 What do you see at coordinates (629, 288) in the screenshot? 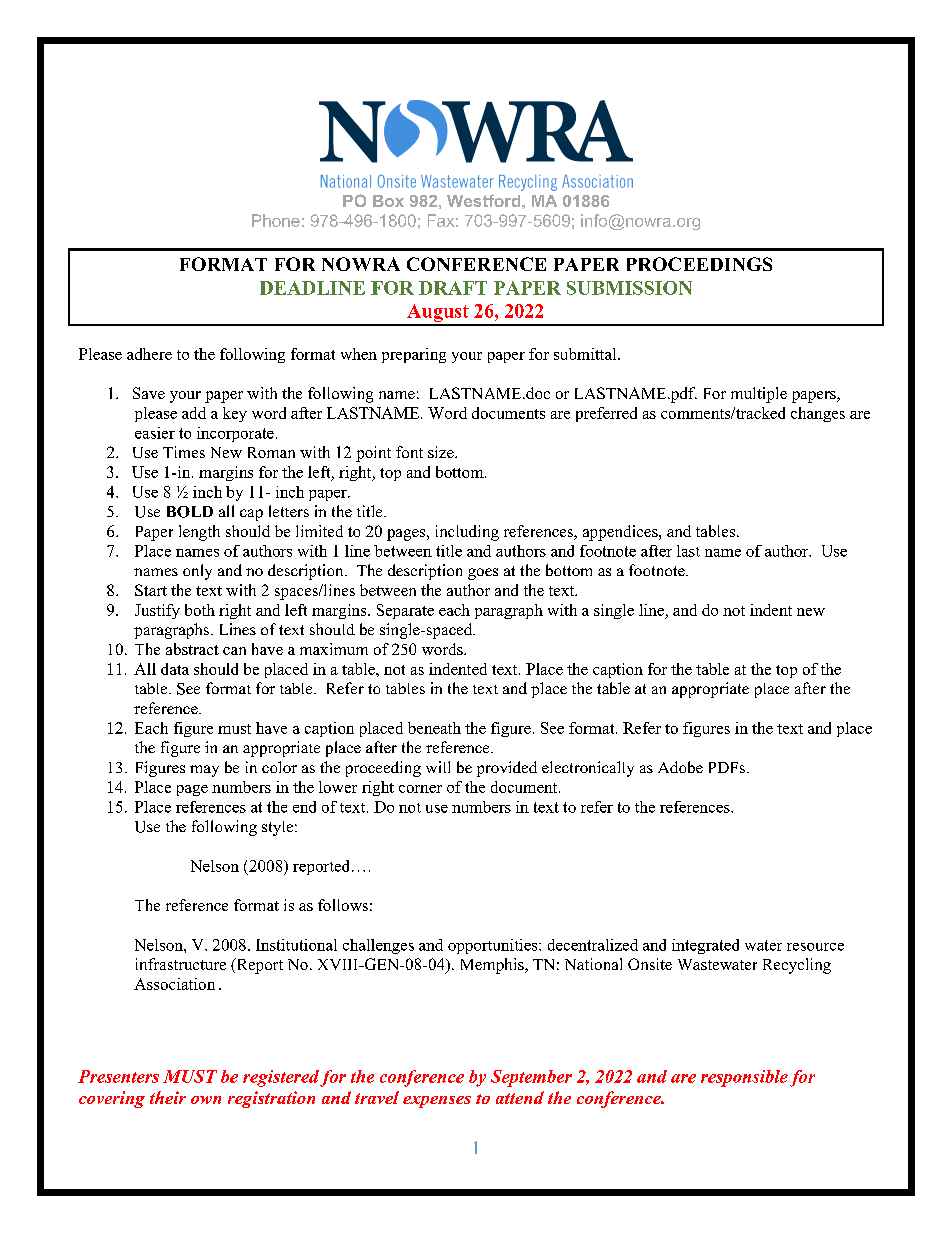
I see `SUBMISSION` at bounding box center [629, 288].
